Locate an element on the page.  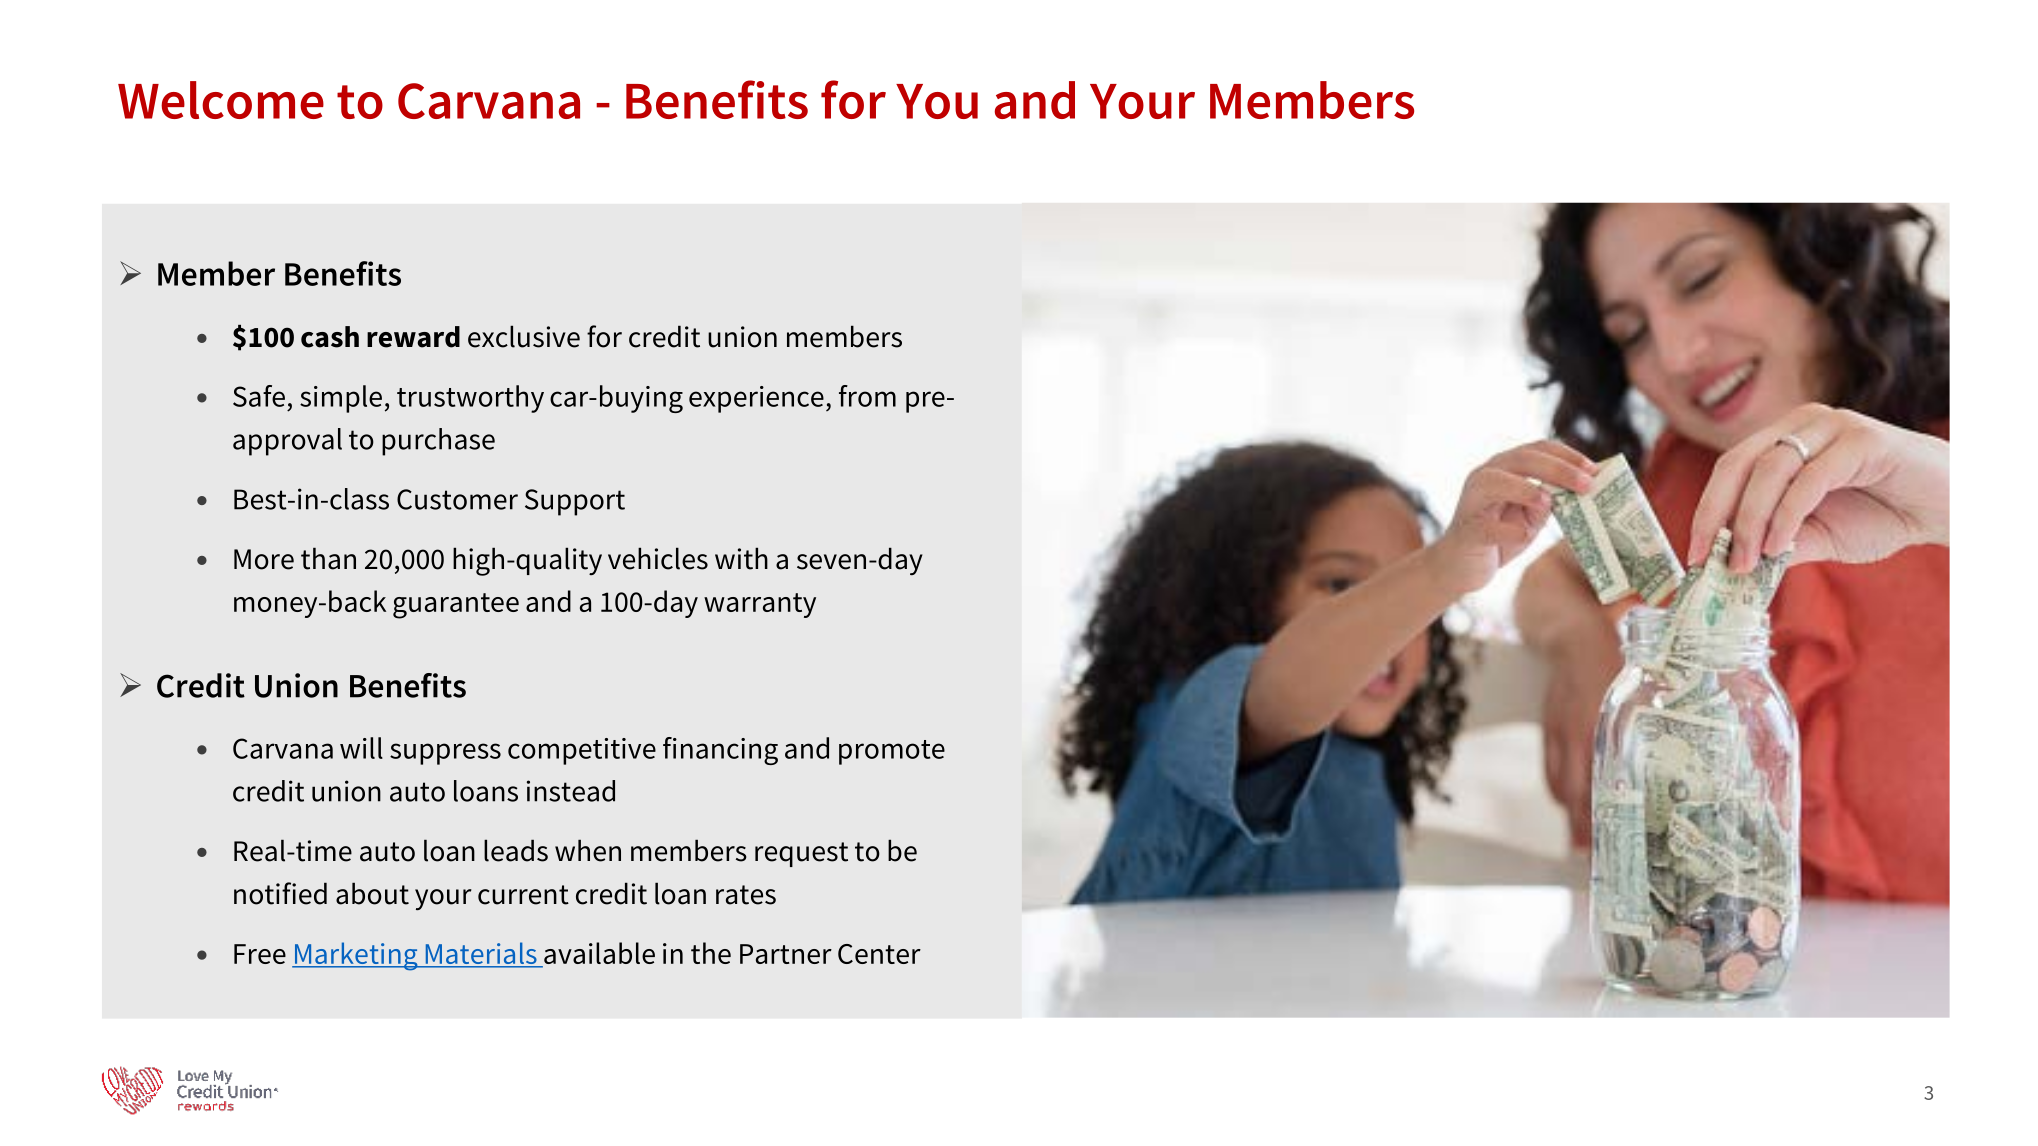
Partner is located at coordinates (786, 954).
